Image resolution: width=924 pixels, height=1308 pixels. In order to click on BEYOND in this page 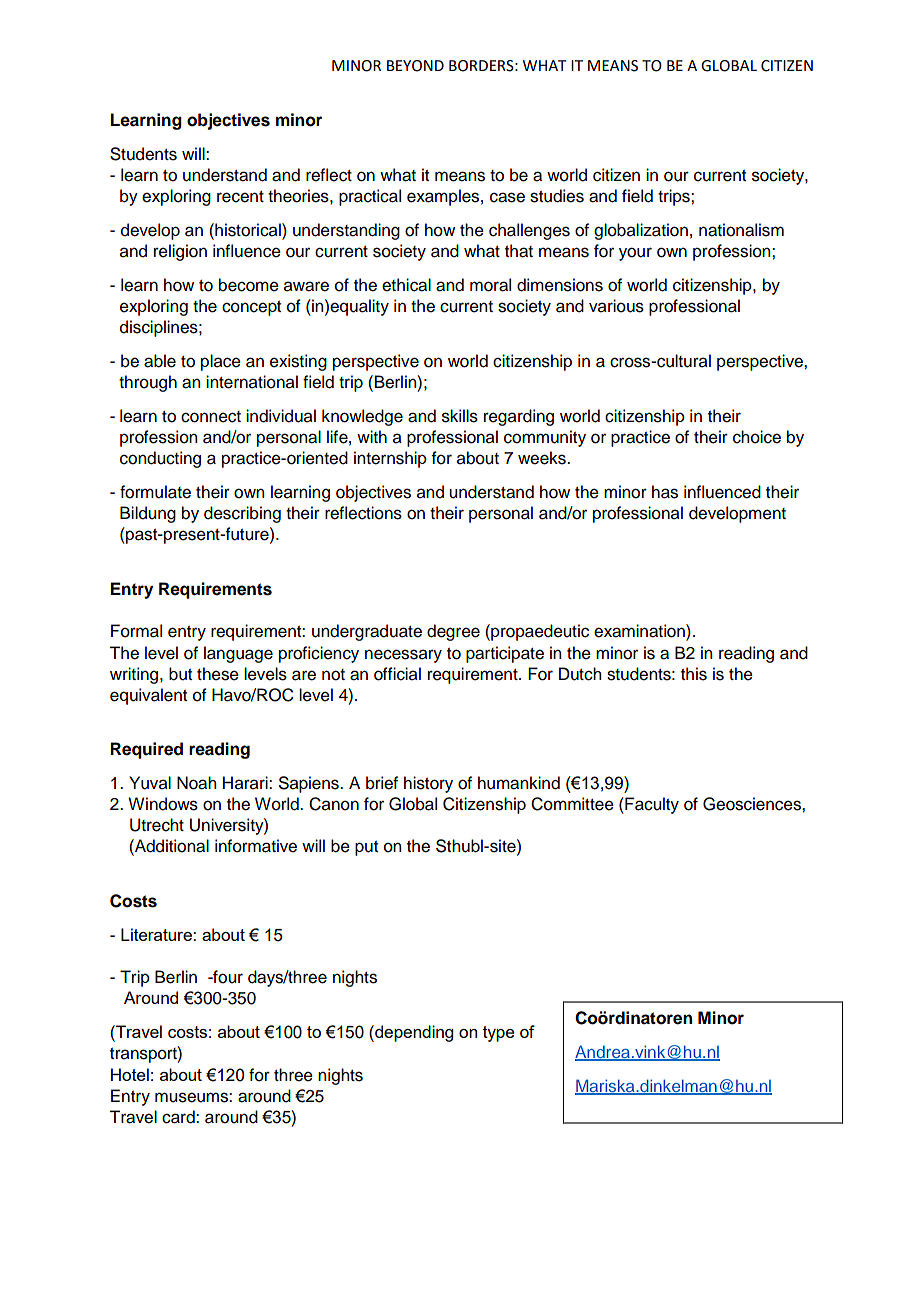, I will do `click(415, 66)`.
